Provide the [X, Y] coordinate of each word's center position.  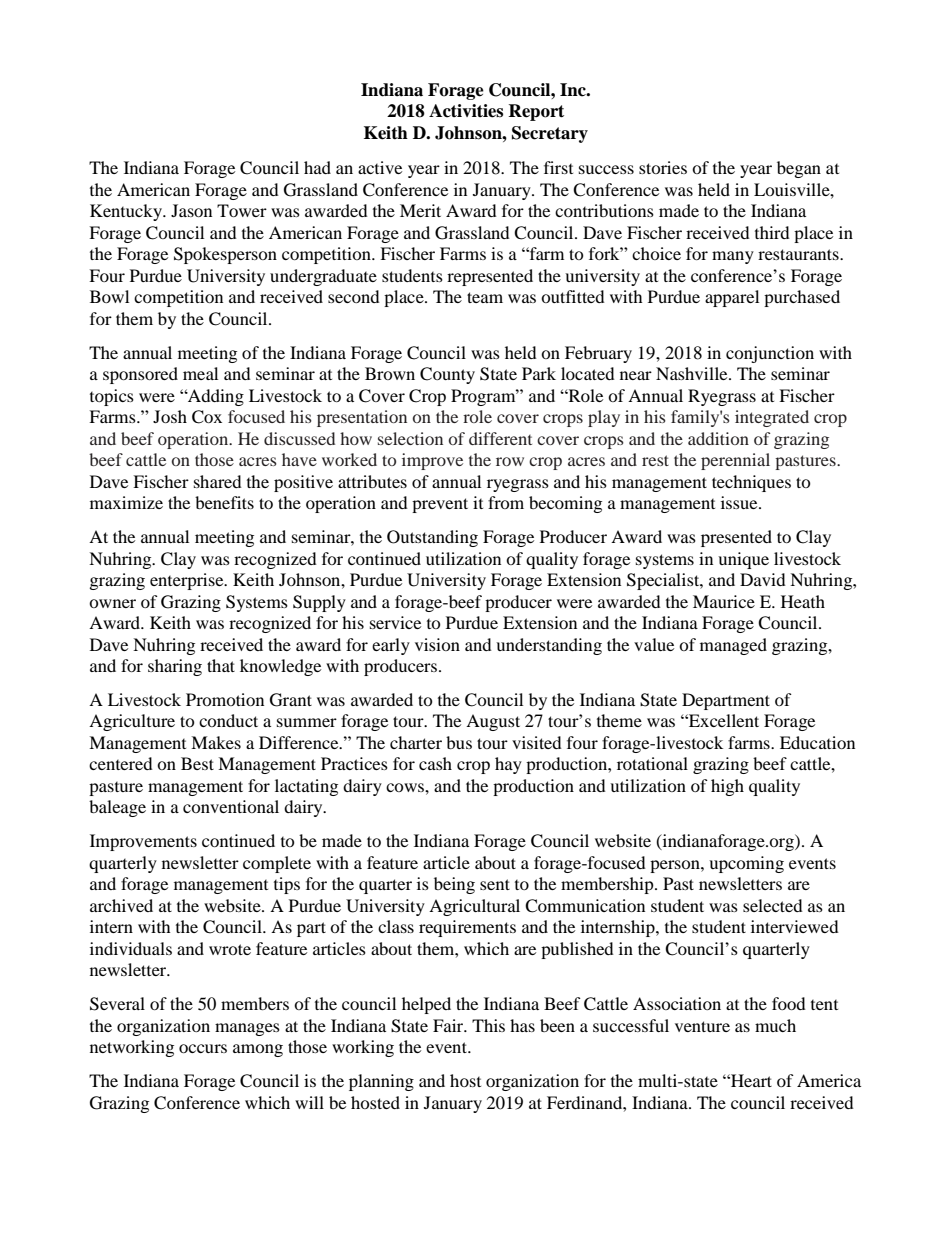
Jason [191, 210]
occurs [203, 1048]
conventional [231, 806]
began [799, 169]
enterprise [188, 581]
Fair [449, 1025]
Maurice [724, 601]
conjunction [770, 354]
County [447, 375]
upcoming [746, 864]
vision [437, 644]
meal [200, 373]
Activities [466, 111]
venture [702, 1026]
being [454, 885]
